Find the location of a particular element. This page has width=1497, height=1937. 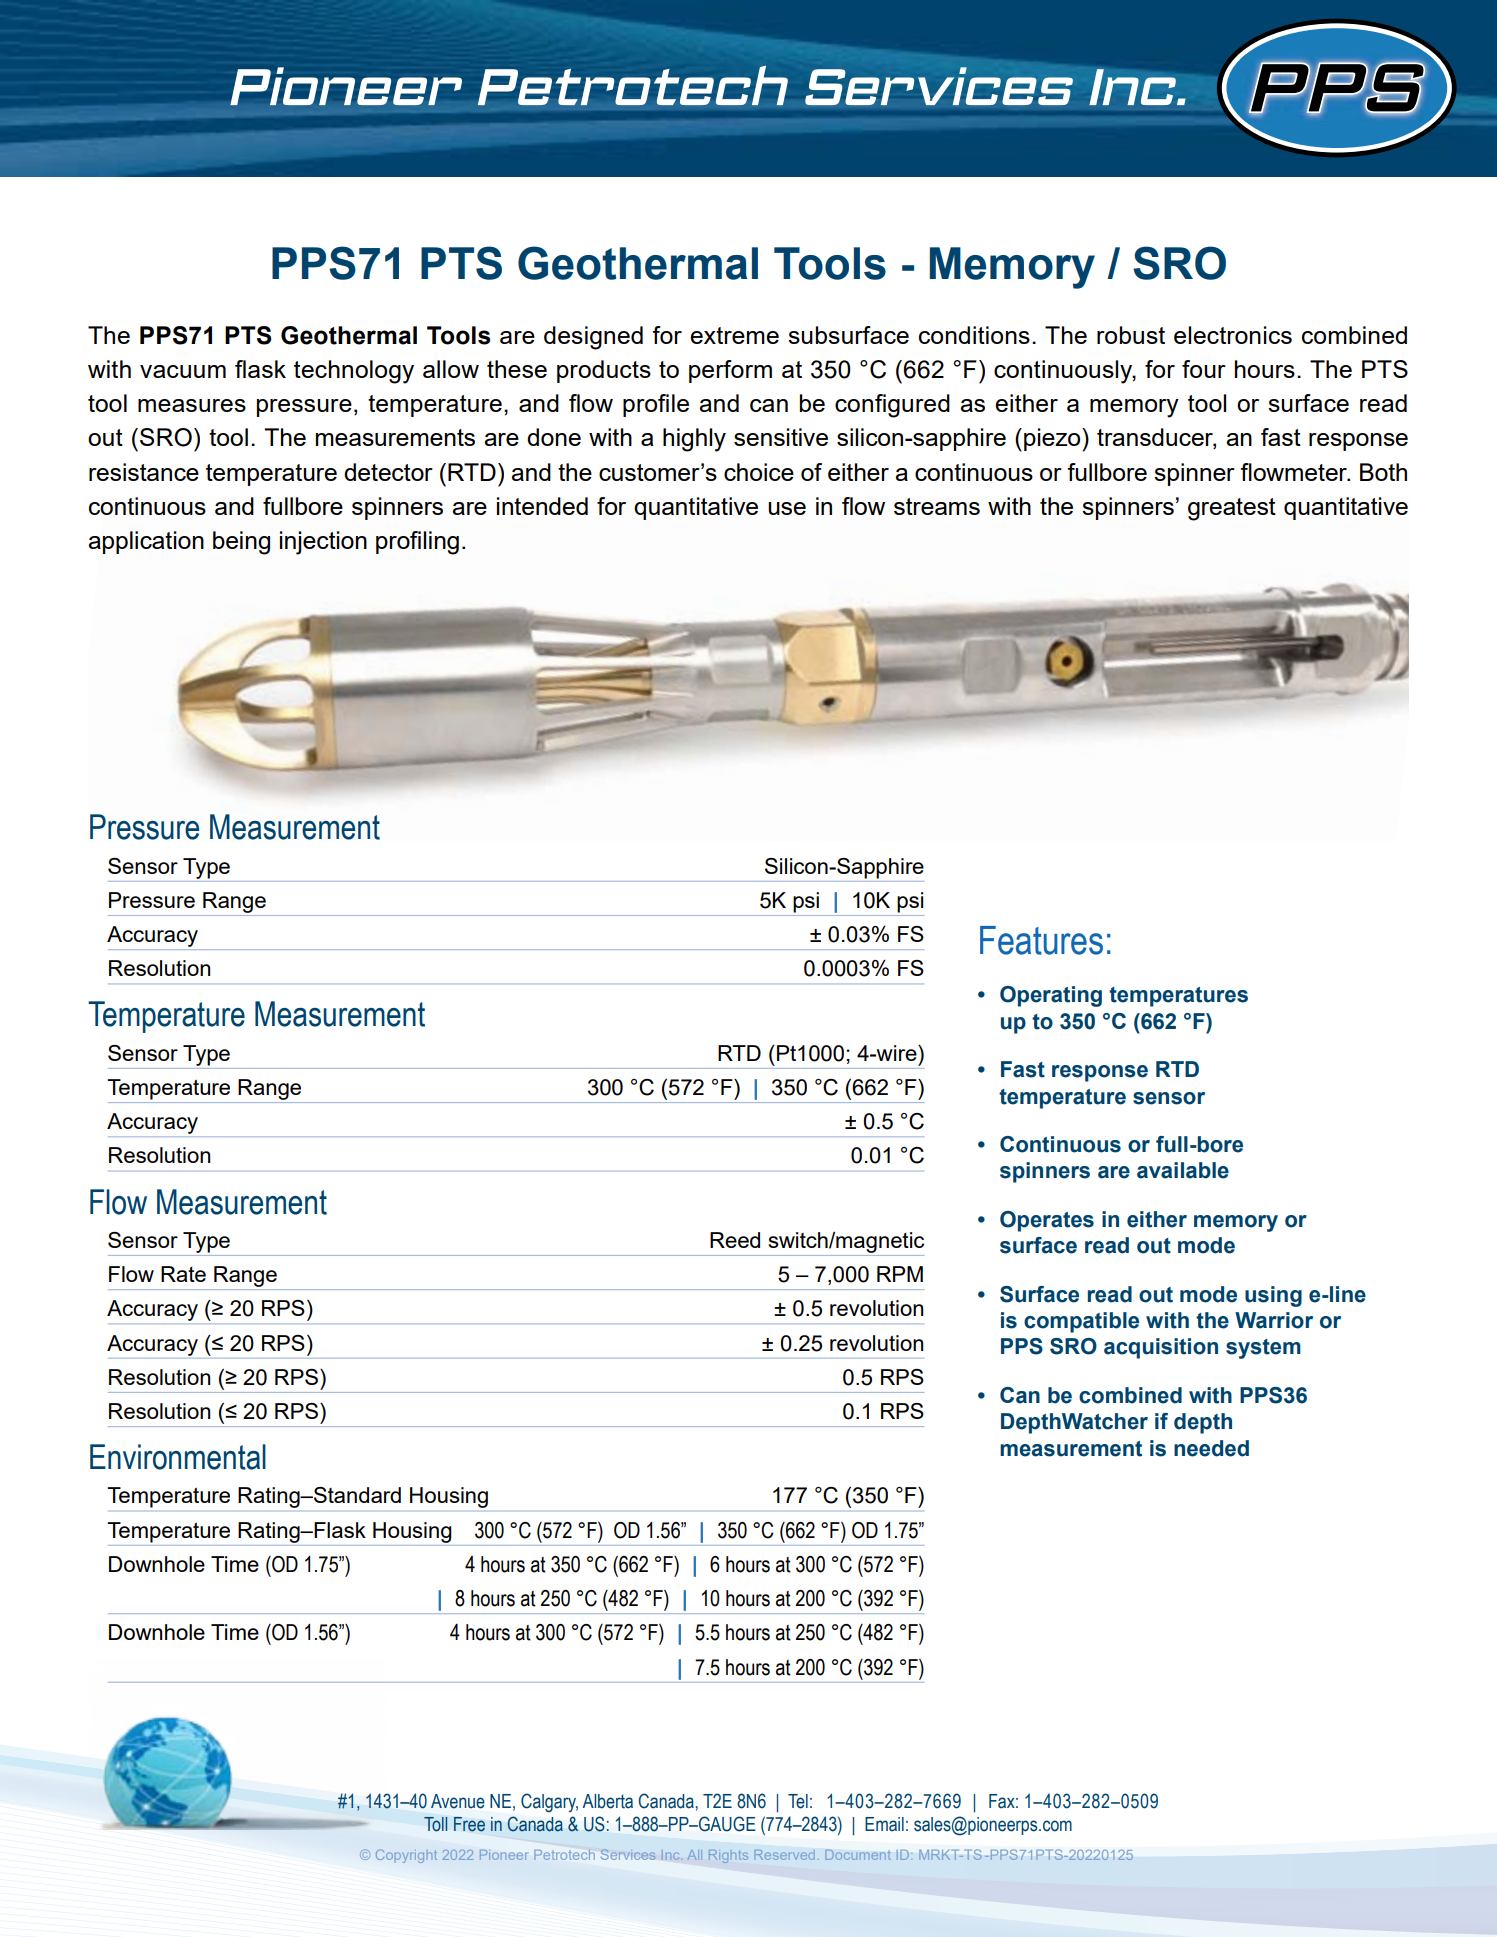

Reed is located at coordinates (735, 1240).
